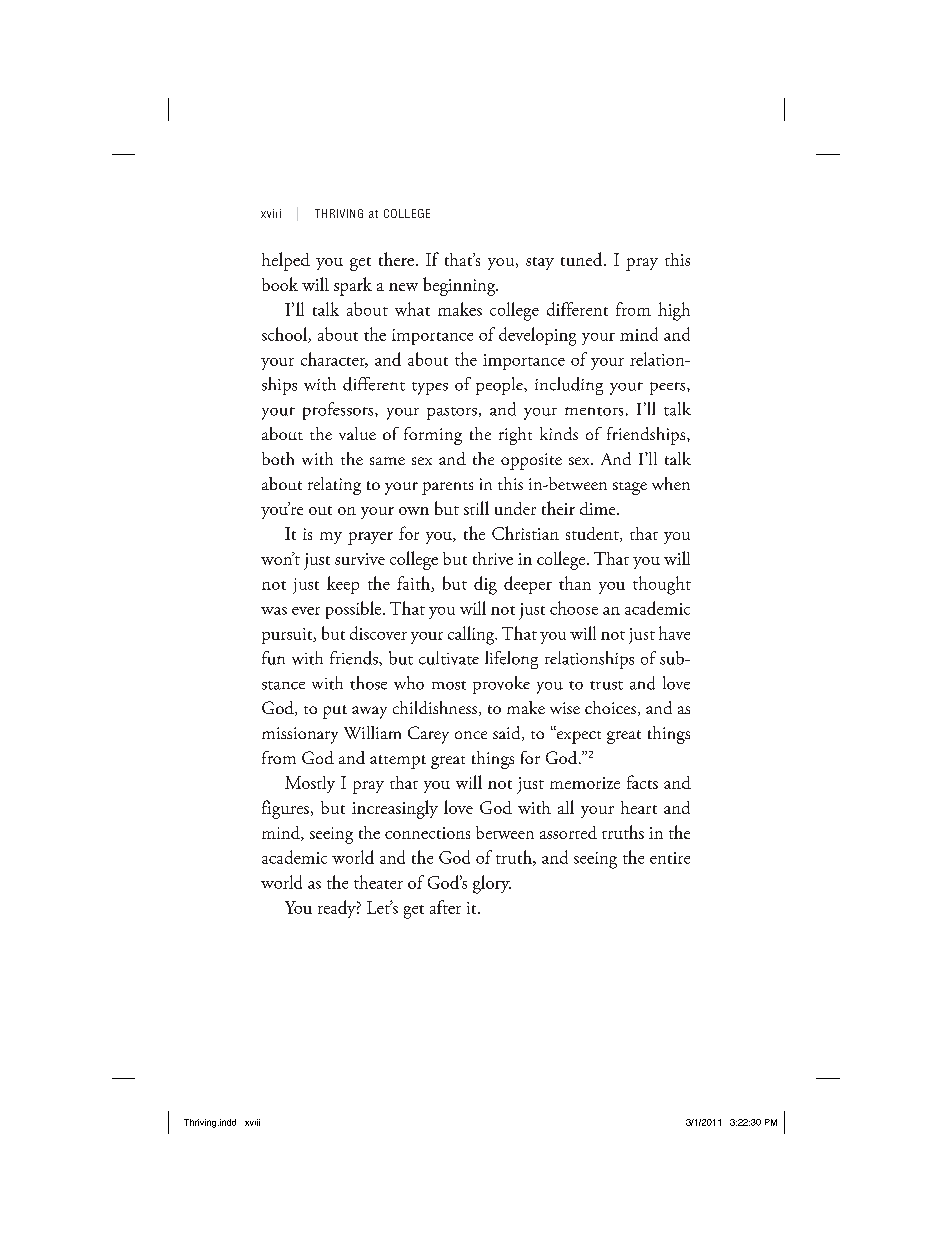  Describe the element at coordinates (334, 486) in the screenshot. I see `relating` at that location.
